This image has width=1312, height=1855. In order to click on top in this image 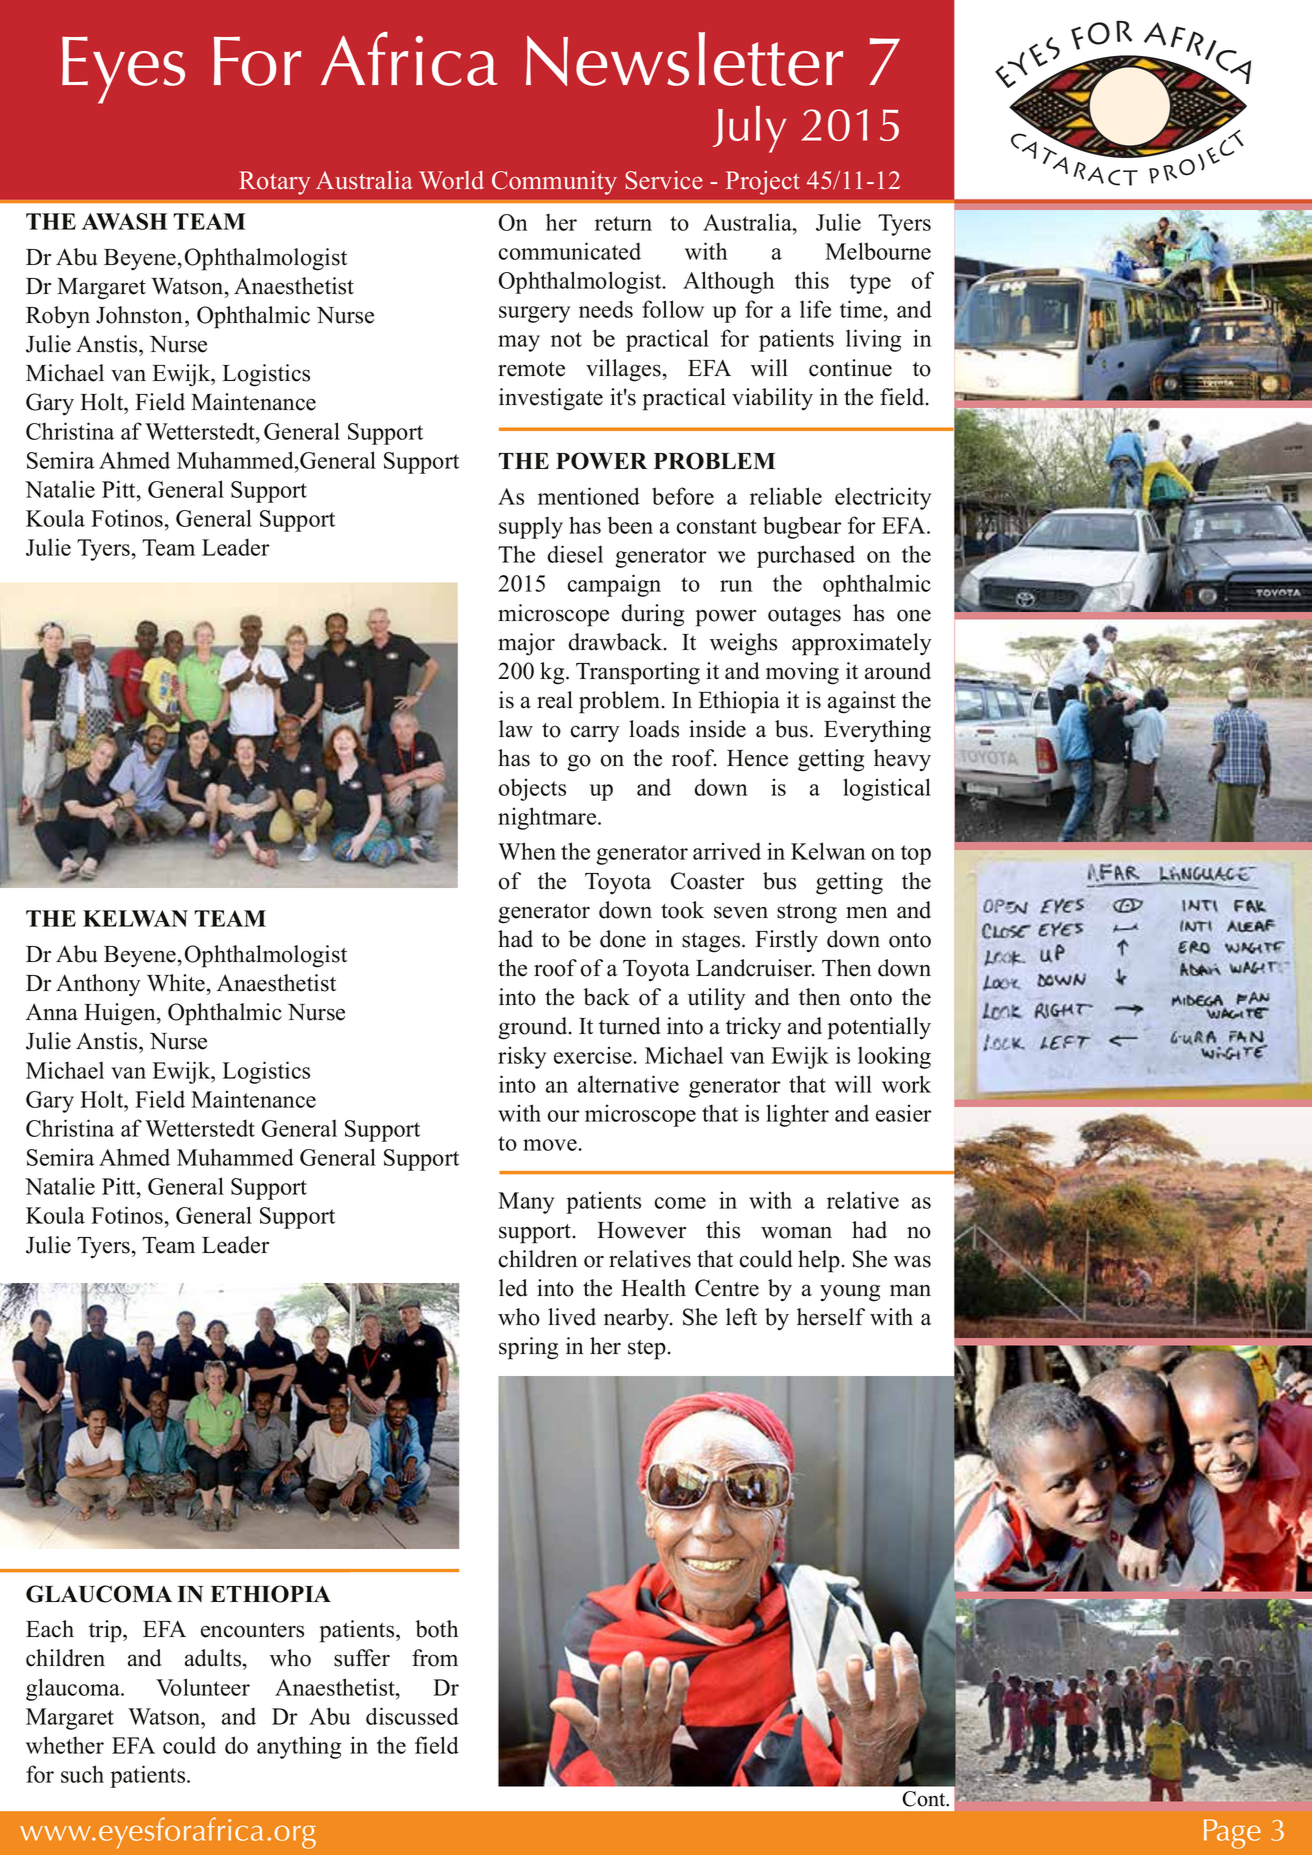, I will do `click(916, 855)`.
